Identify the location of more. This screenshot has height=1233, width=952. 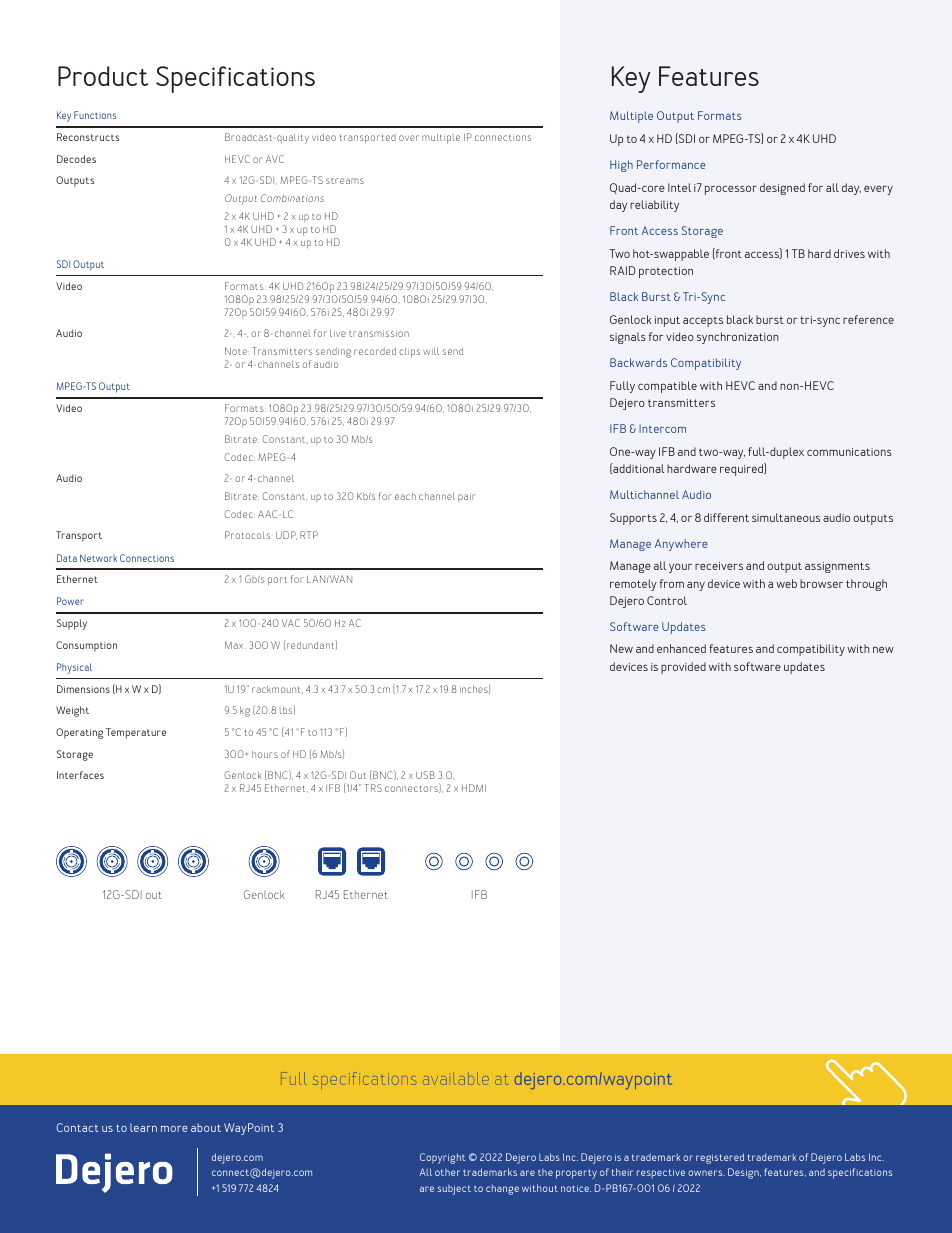
(174, 1129).
